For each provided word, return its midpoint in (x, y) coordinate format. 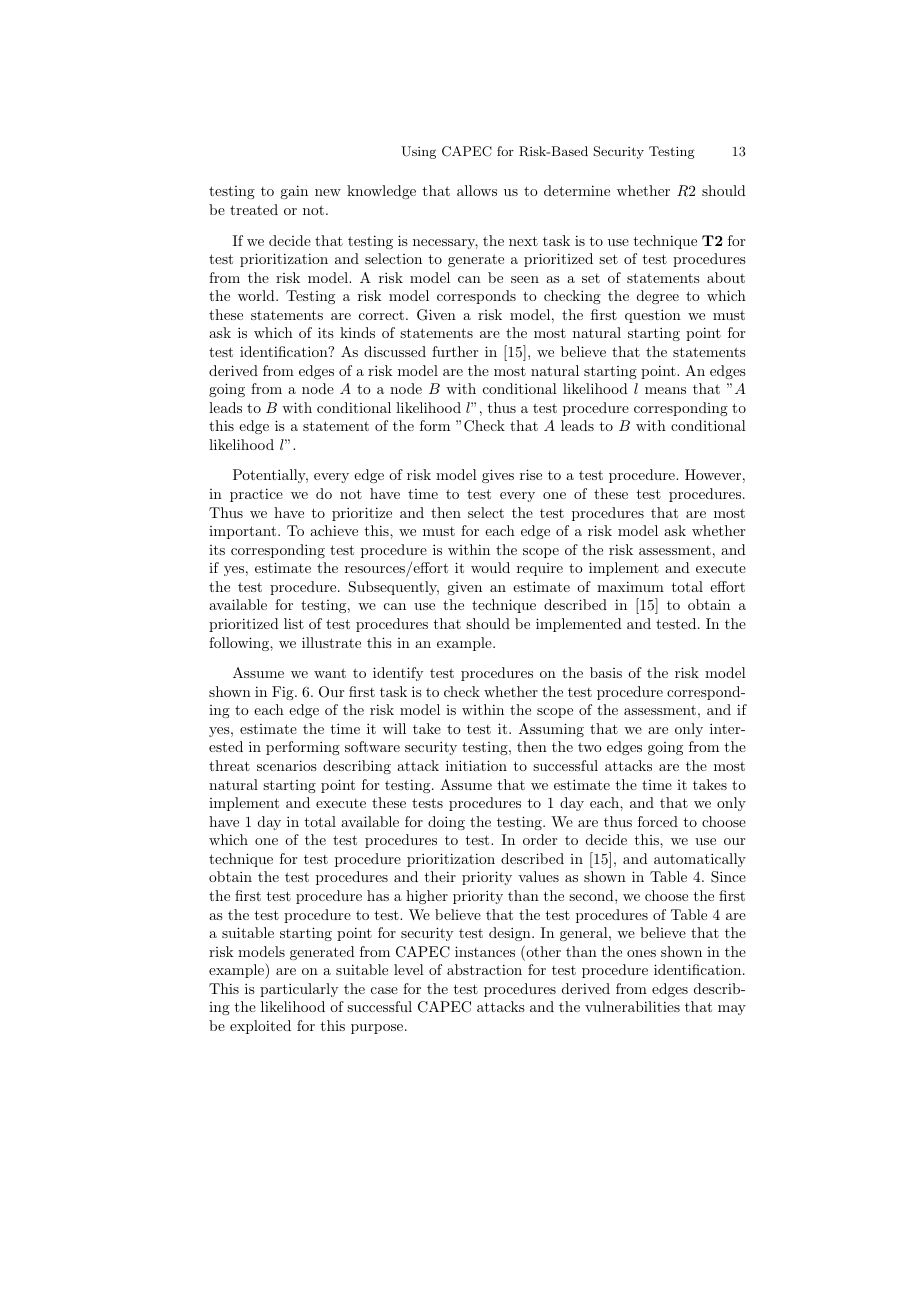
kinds (357, 332)
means (665, 390)
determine (577, 190)
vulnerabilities (632, 1006)
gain (294, 192)
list (294, 623)
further (455, 351)
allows (477, 190)
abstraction (484, 969)
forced (658, 821)
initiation (476, 765)
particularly (299, 990)
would (490, 567)
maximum (630, 586)
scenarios (287, 765)
